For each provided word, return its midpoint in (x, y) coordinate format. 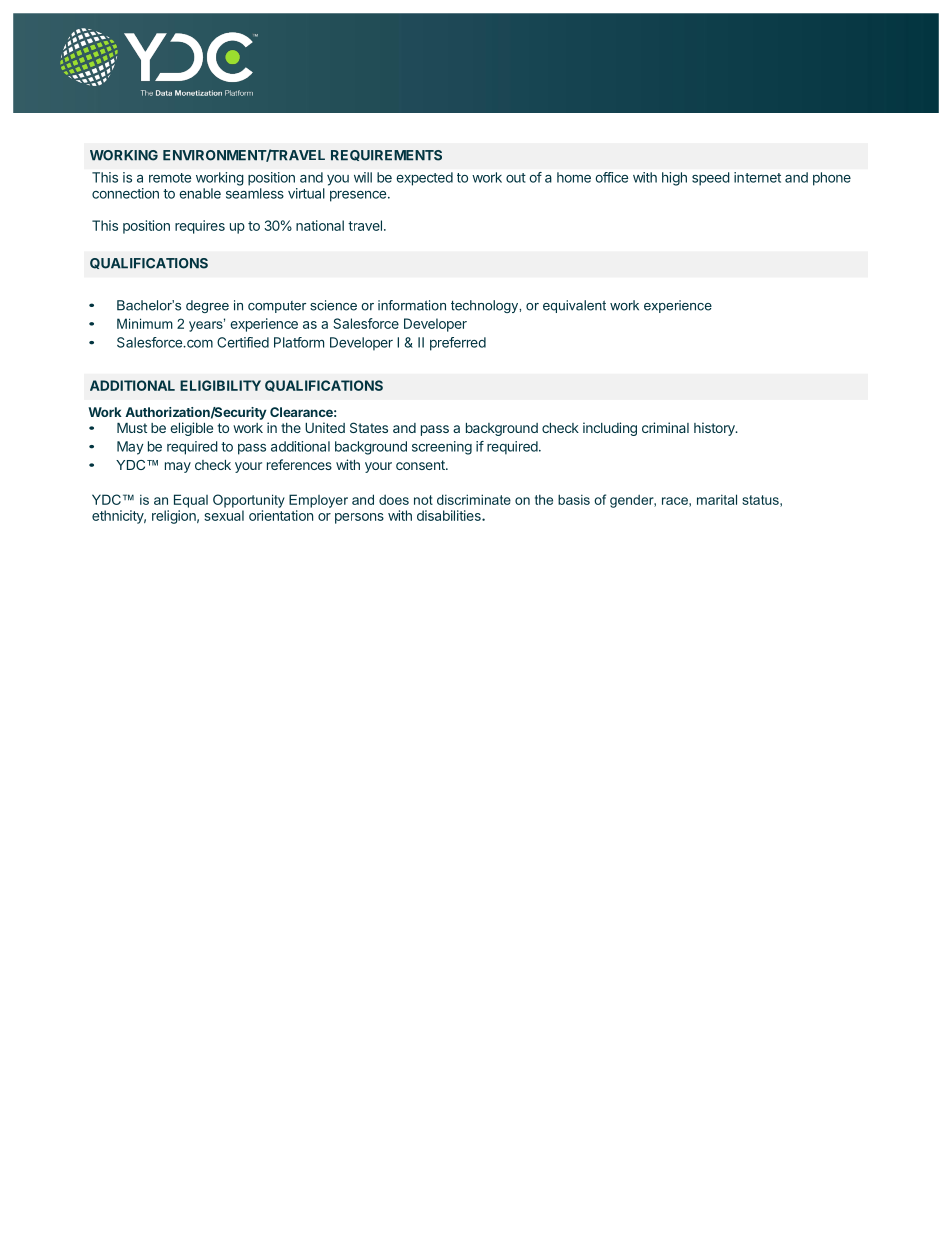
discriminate (474, 499)
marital (717, 499)
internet (757, 177)
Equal (191, 501)
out (516, 178)
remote (170, 178)
